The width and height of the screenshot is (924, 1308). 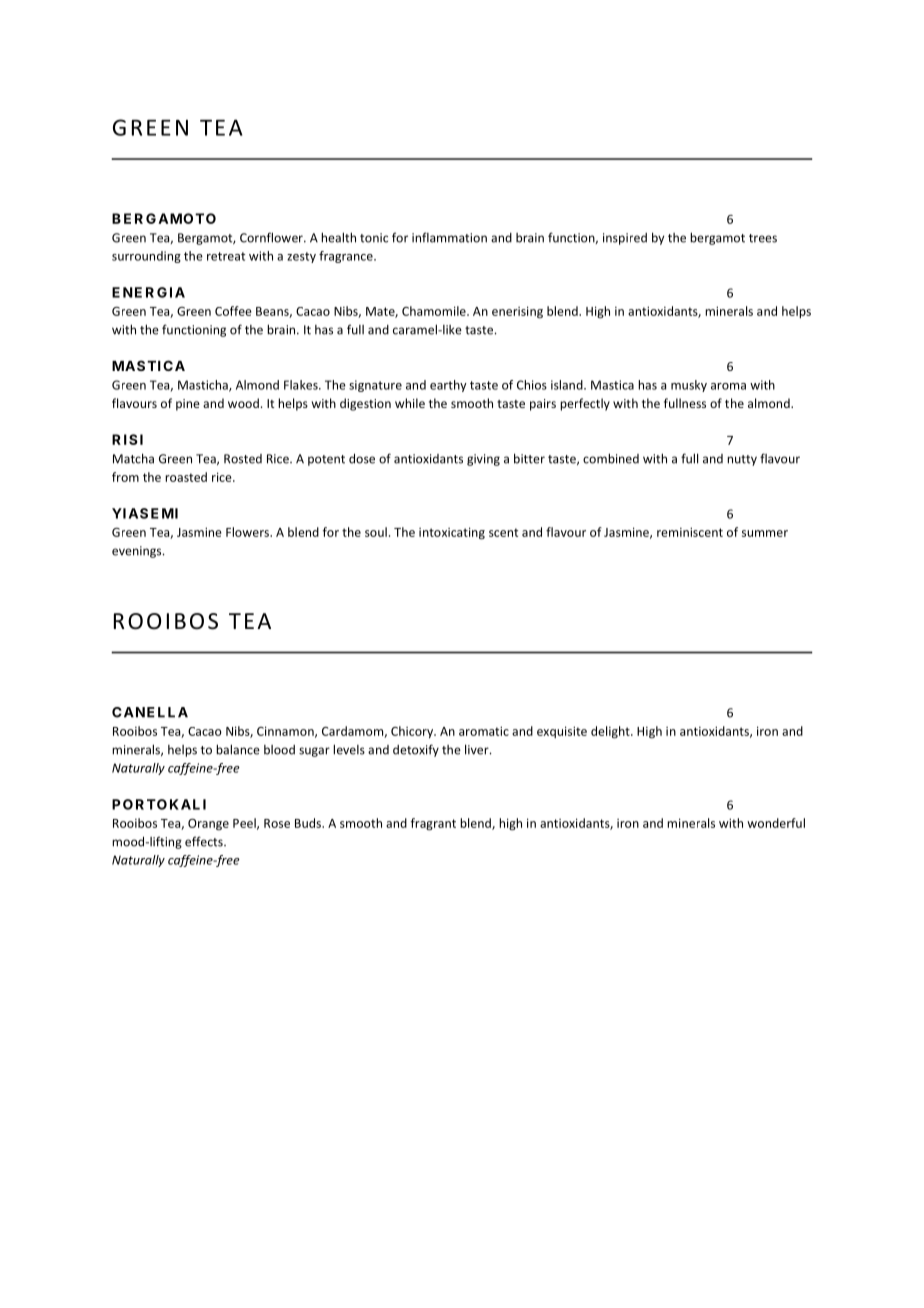 What do you see at coordinates (765, 533) in the screenshot?
I see `summer` at bounding box center [765, 533].
